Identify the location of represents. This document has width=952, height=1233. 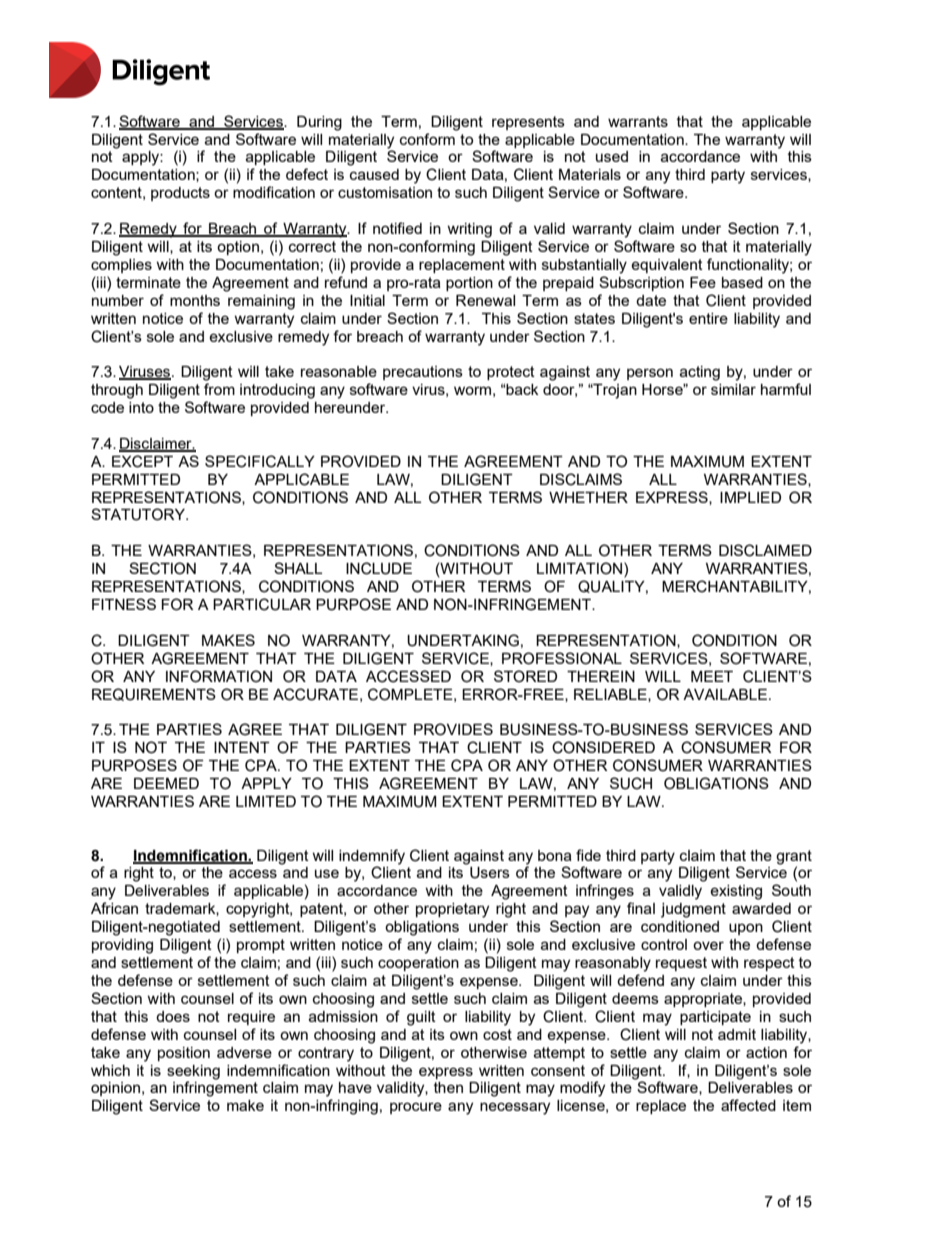
(528, 123).
